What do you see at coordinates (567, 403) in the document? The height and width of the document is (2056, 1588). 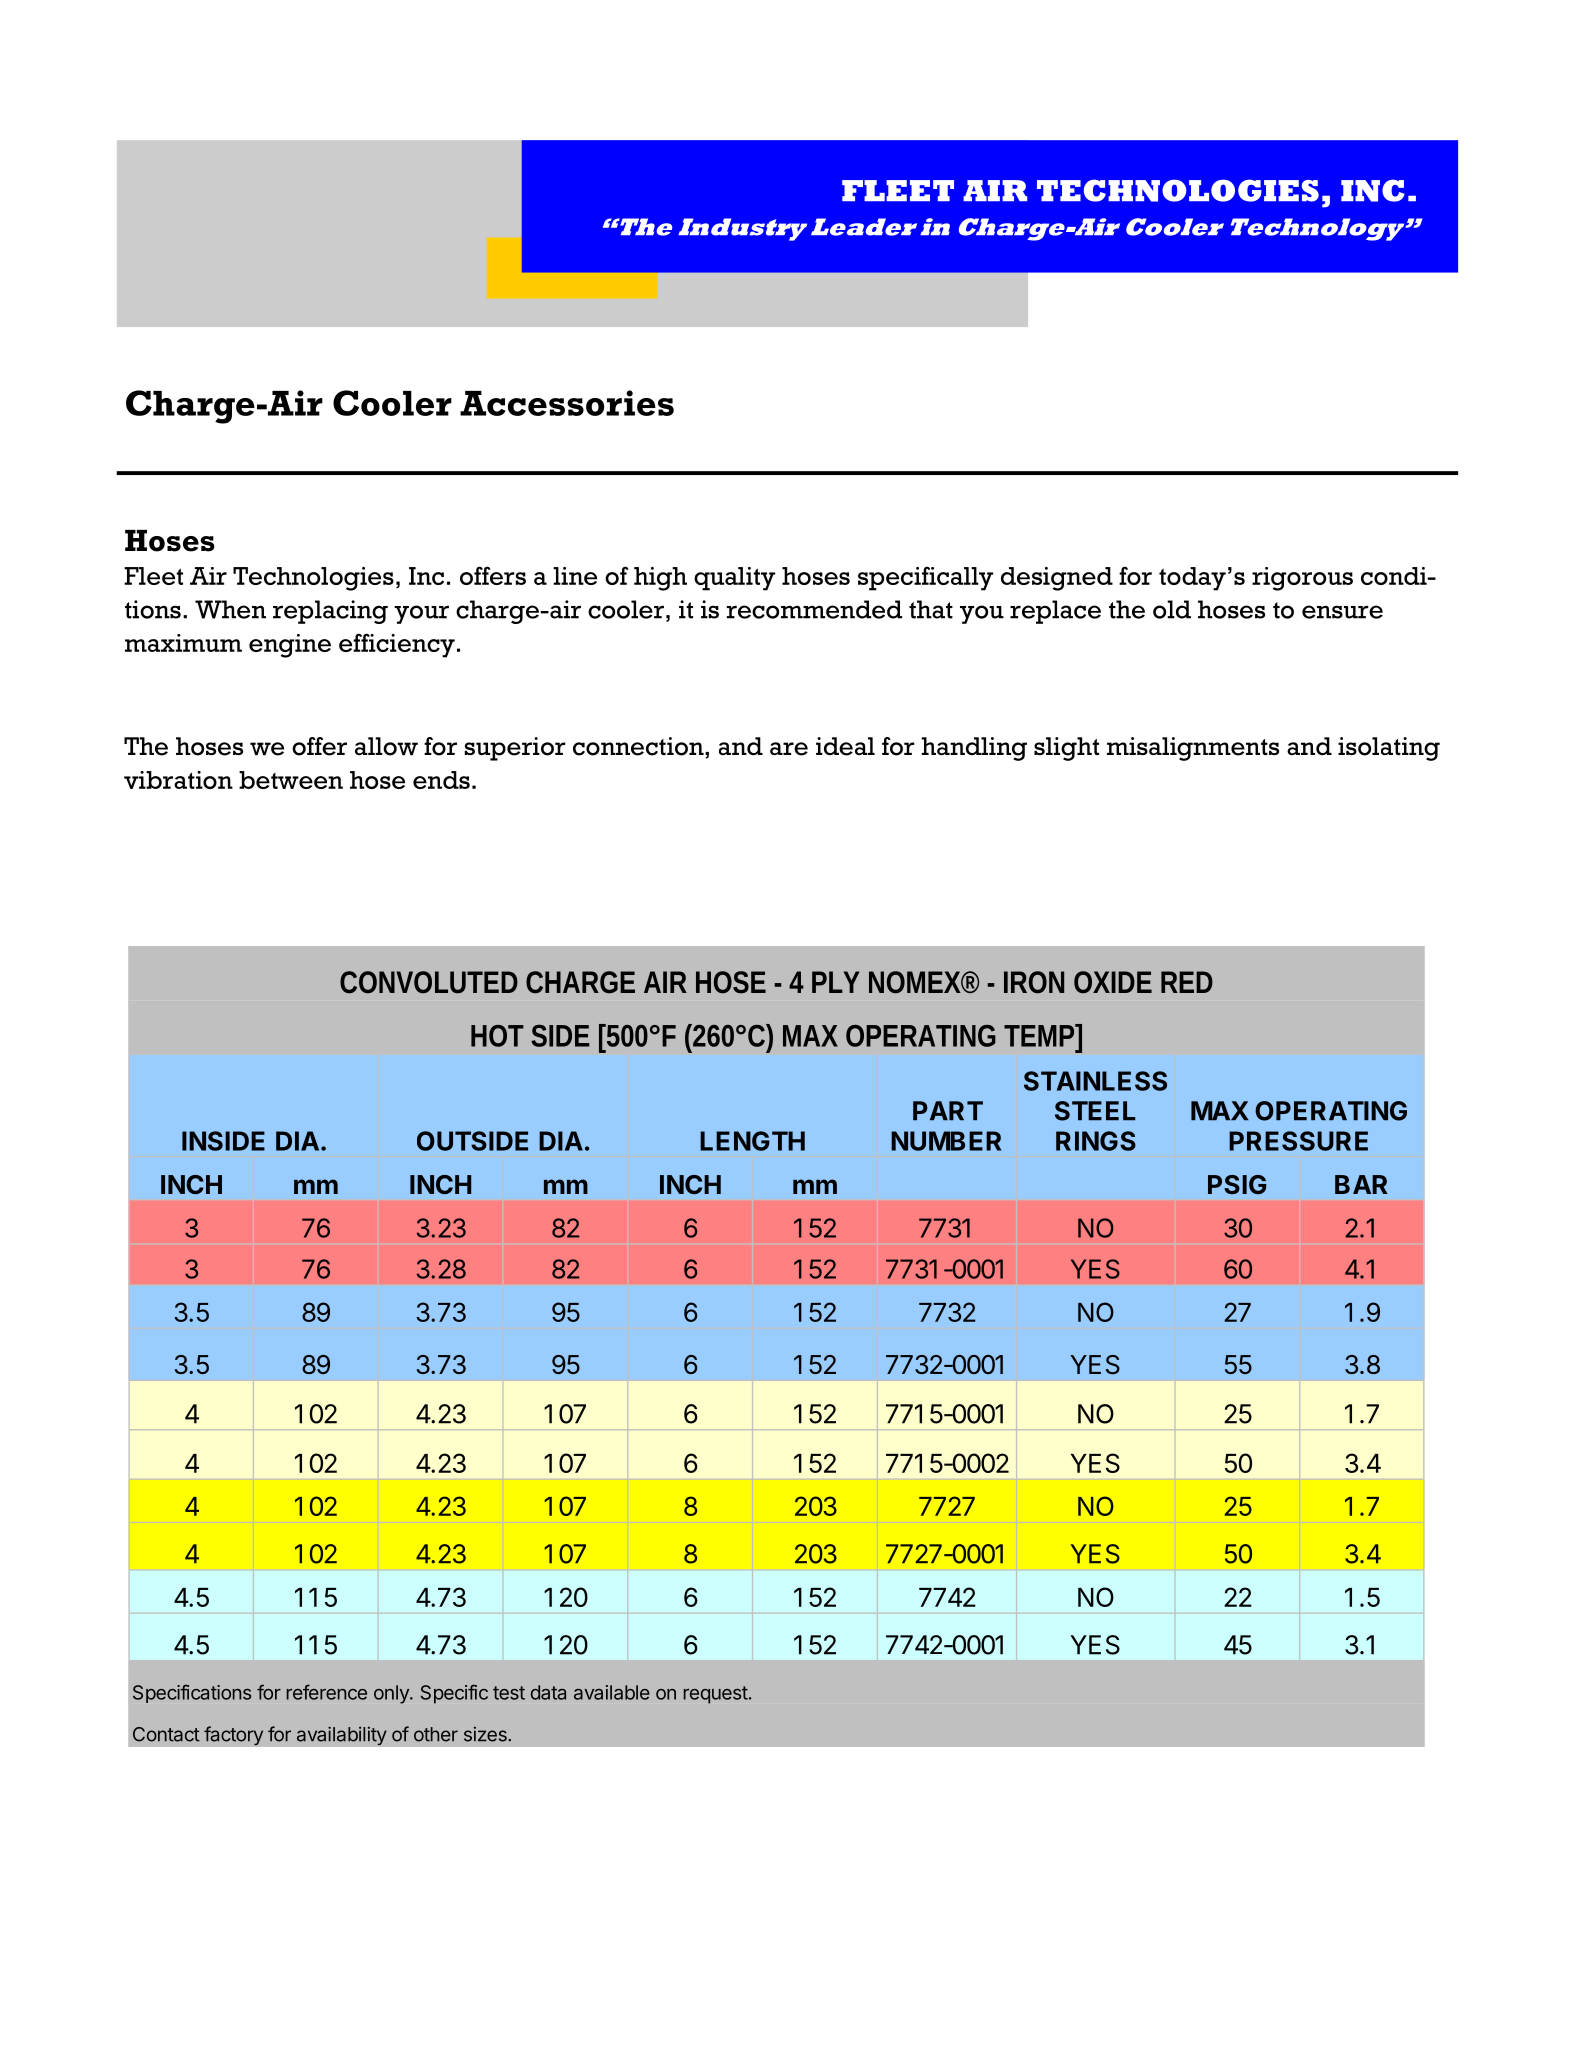 I see `Accessories` at bounding box center [567, 403].
